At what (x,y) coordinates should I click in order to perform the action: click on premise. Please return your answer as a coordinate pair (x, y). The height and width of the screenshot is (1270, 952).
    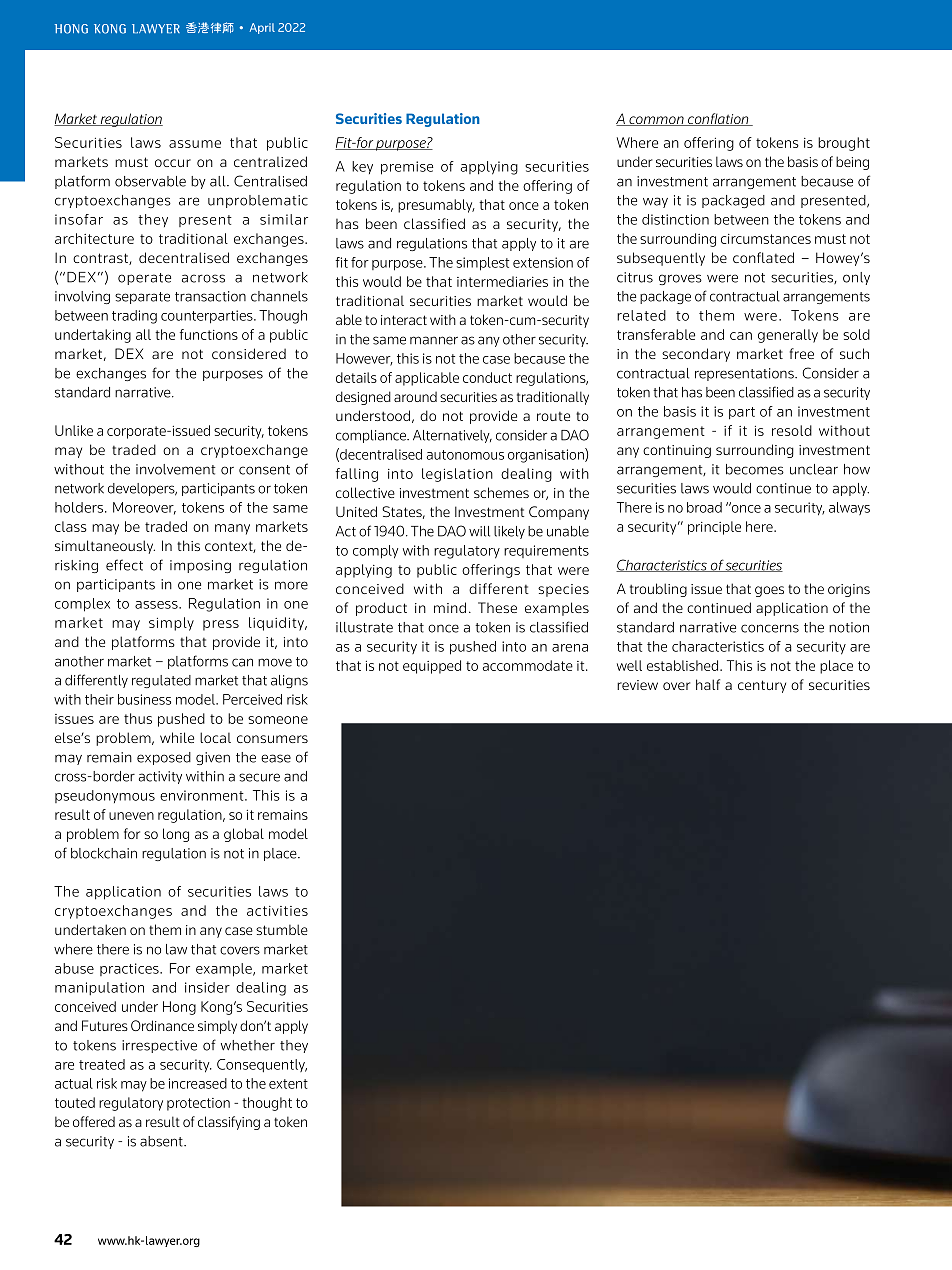
    Looking at the image, I should click on (407, 168).
